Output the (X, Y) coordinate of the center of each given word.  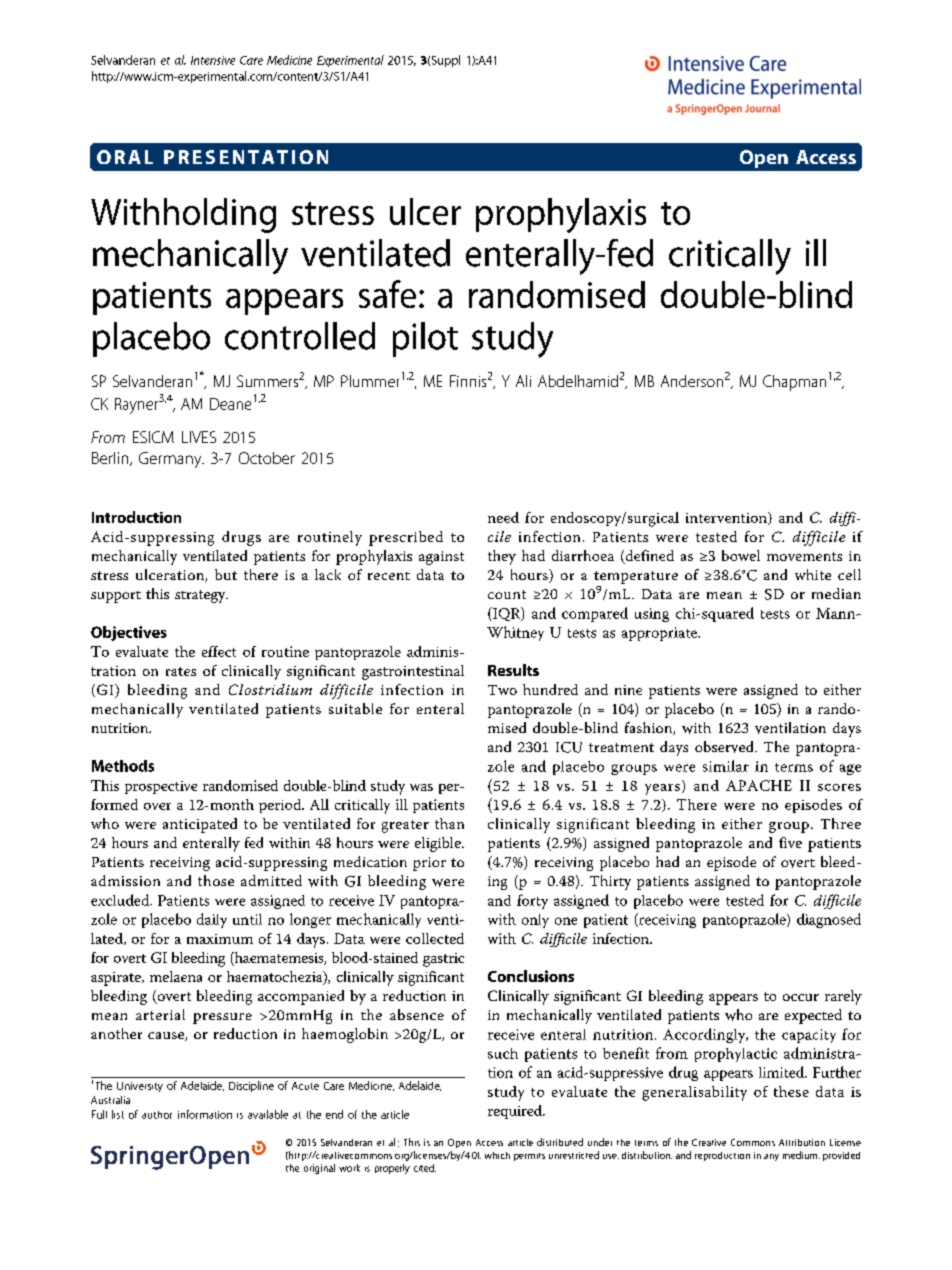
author (157, 1115)
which (497, 1155)
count (507, 594)
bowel (741, 555)
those (216, 880)
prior (429, 864)
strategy (201, 596)
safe (387, 294)
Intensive (213, 60)
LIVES (199, 437)
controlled (300, 336)
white (813, 574)
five (790, 842)
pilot (425, 339)
